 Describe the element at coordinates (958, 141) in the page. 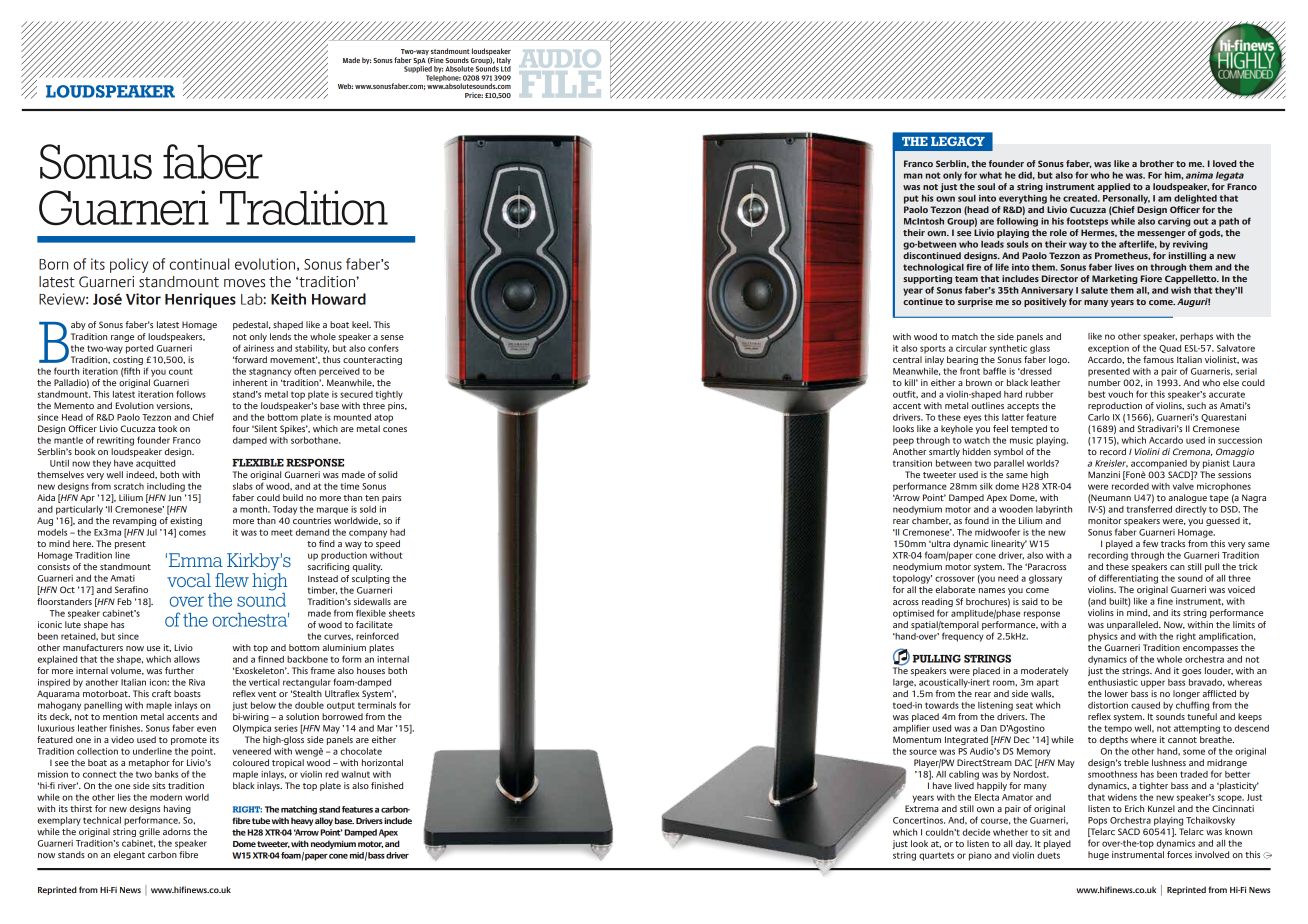

I see `LEGACY` at that location.
